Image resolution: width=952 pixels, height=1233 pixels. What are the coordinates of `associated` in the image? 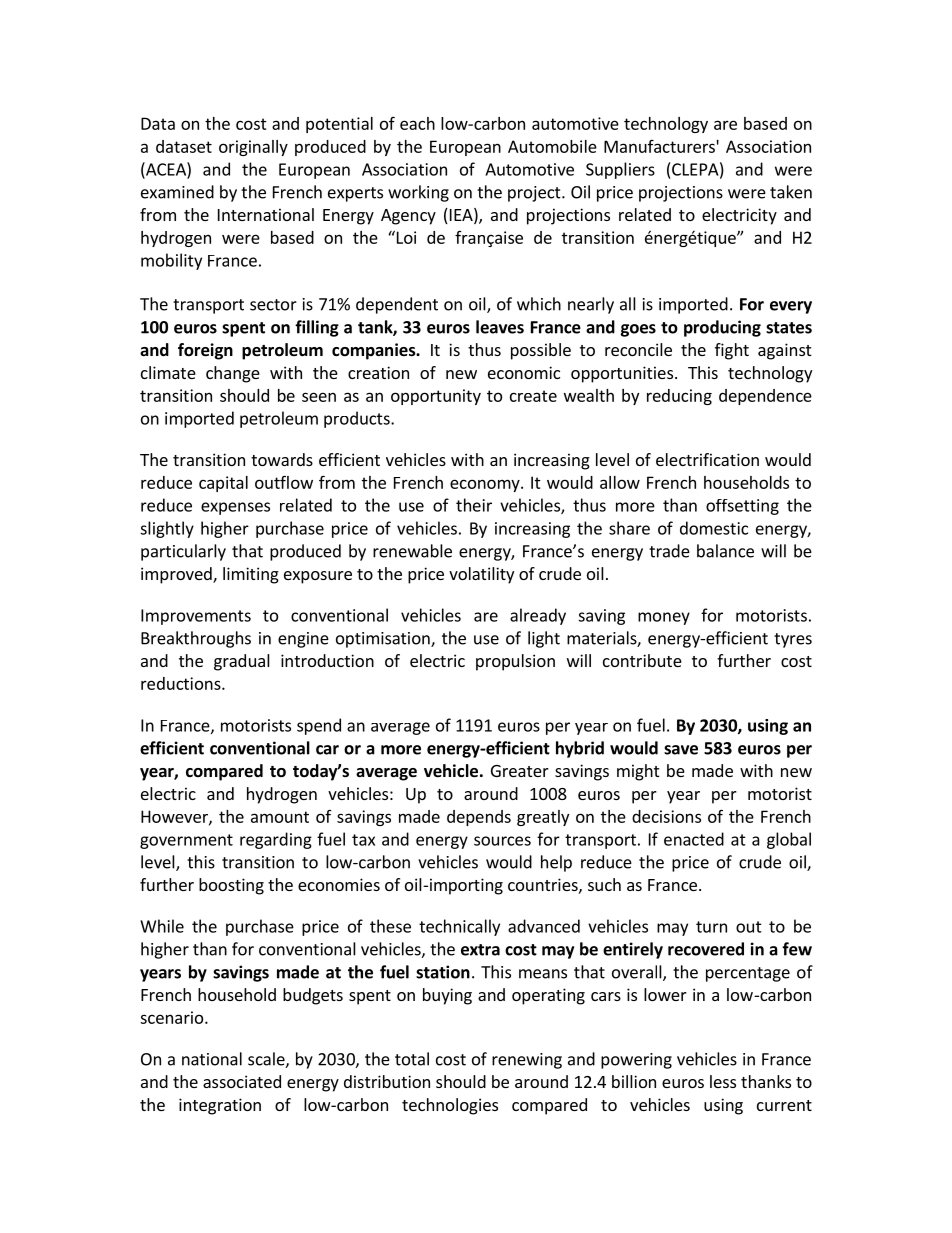 It's located at (242, 1081).
